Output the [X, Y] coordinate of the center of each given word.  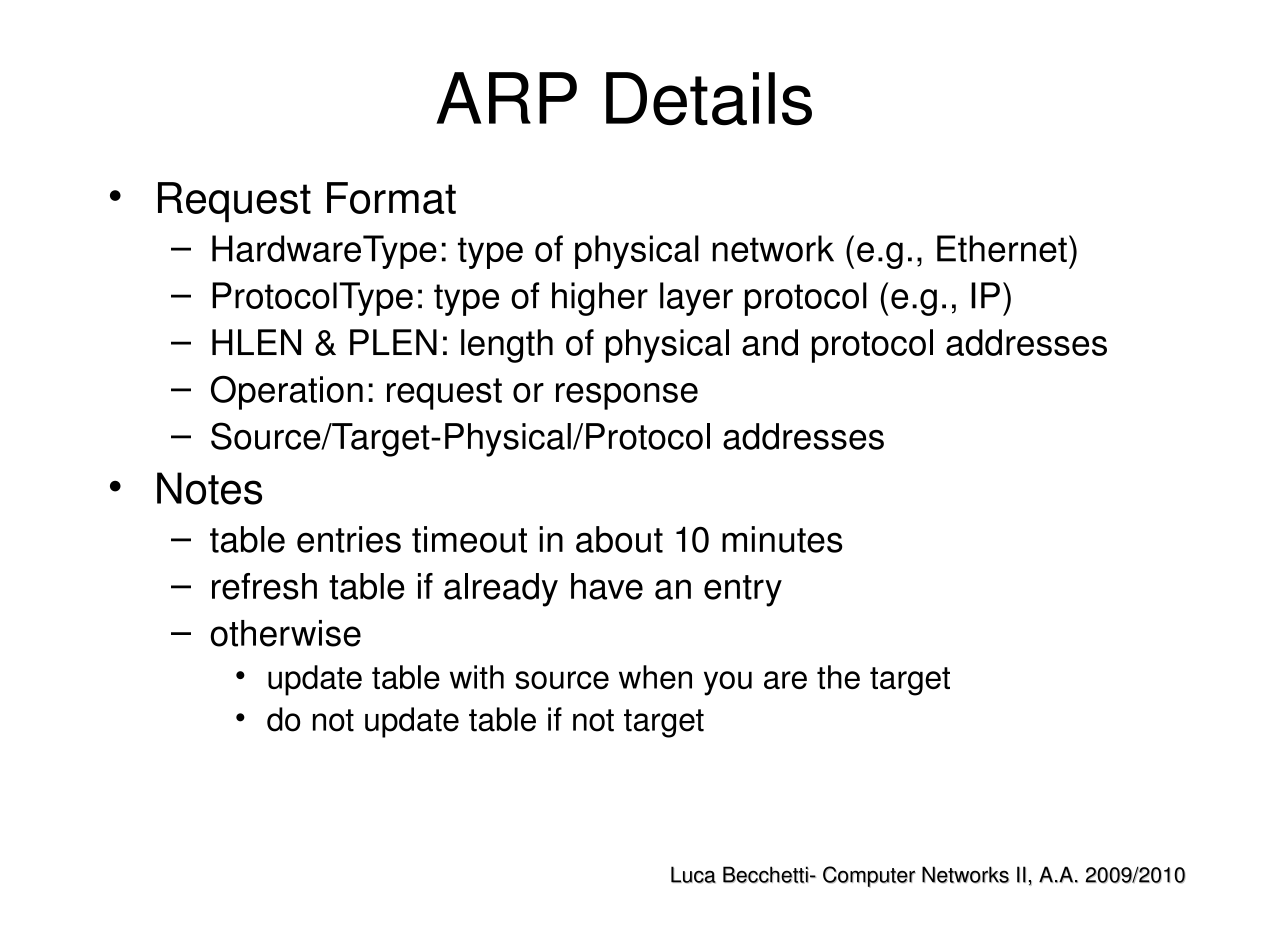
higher [600, 299]
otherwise [286, 633]
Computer [869, 877]
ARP [506, 98]
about [619, 539]
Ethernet [1002, 248]
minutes [782, 539]
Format [391, 198]
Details [709, 99]
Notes [209, 488]
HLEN [256, 342]
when [655, 677]
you [728, 683]
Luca [693, 874]
